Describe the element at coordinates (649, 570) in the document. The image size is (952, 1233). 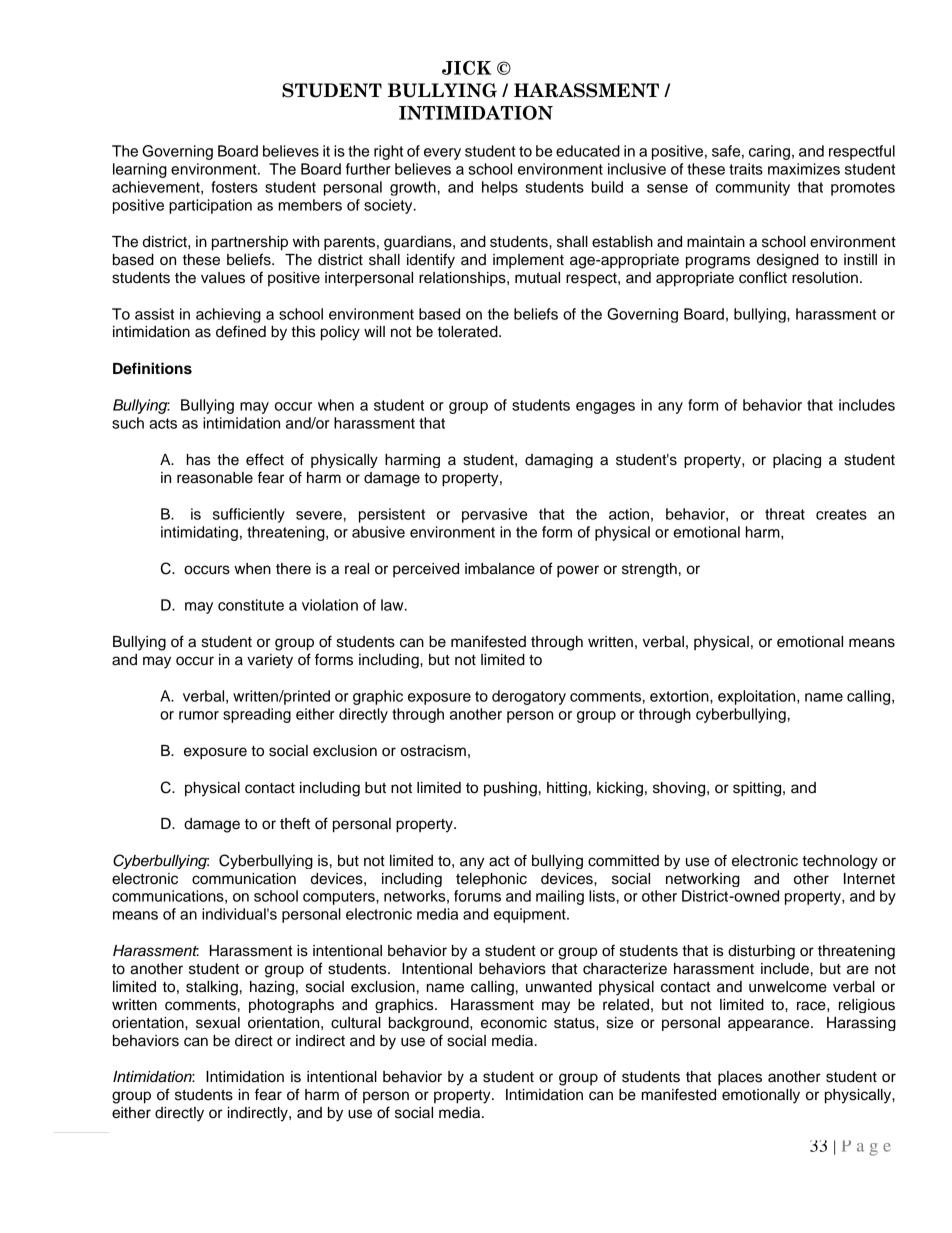
I see `strength` at that location.
